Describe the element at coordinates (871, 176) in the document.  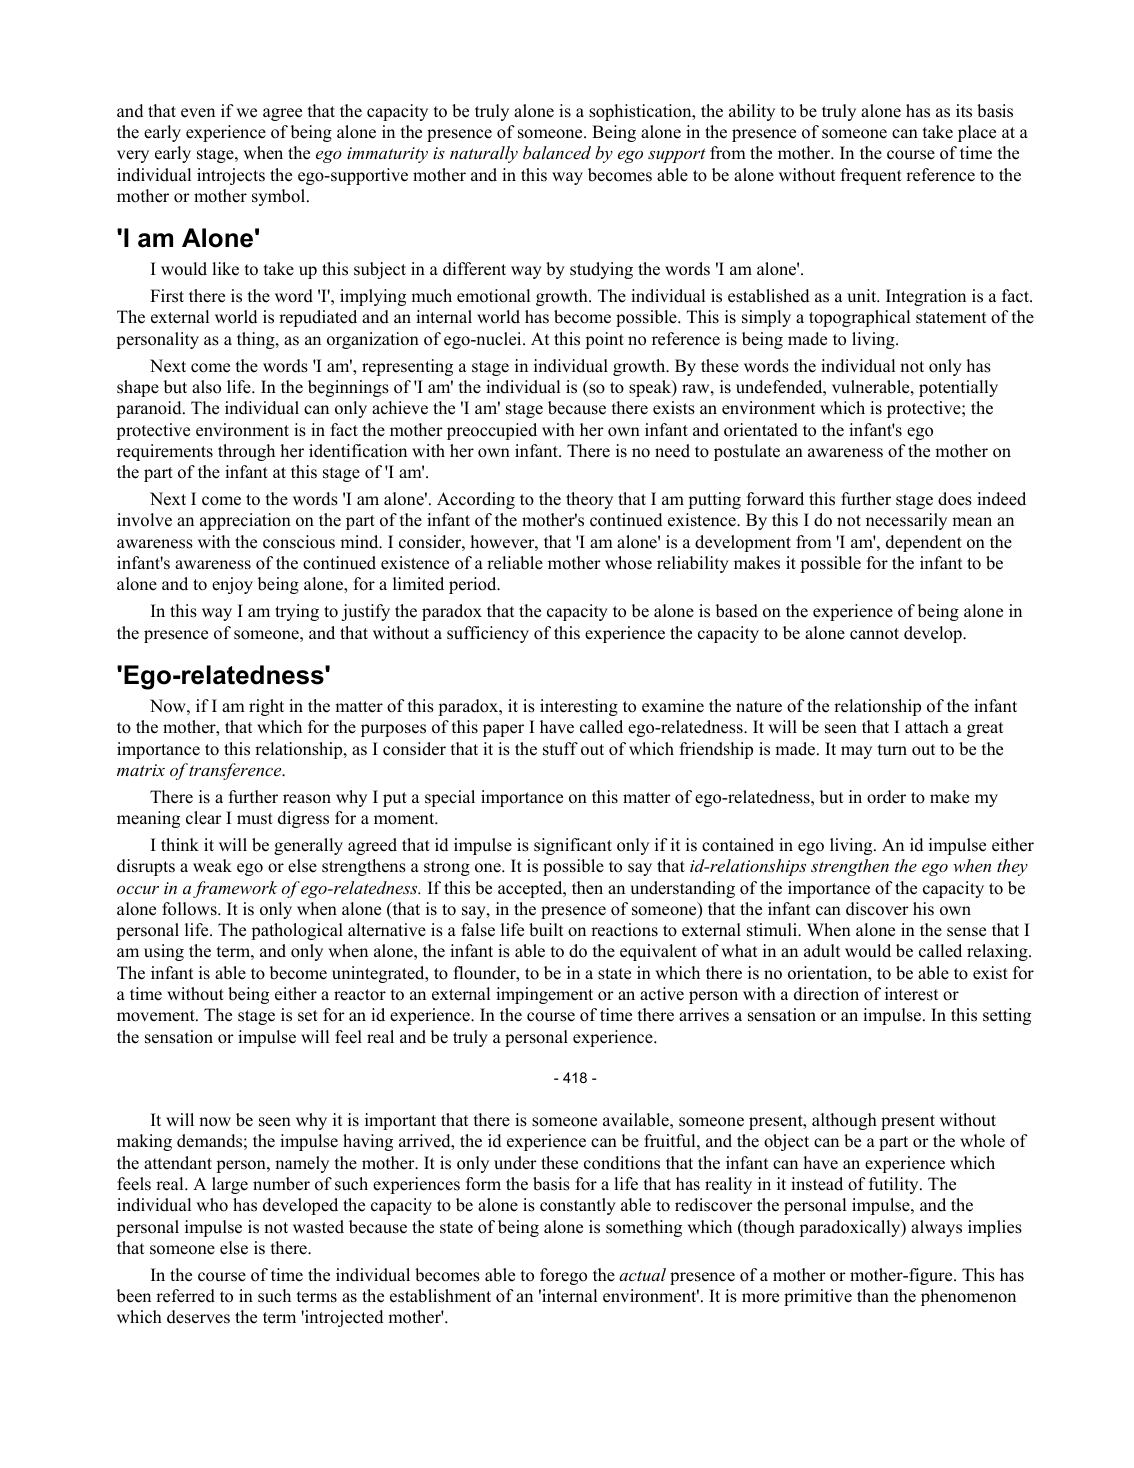
I see `frequent` at that location.
